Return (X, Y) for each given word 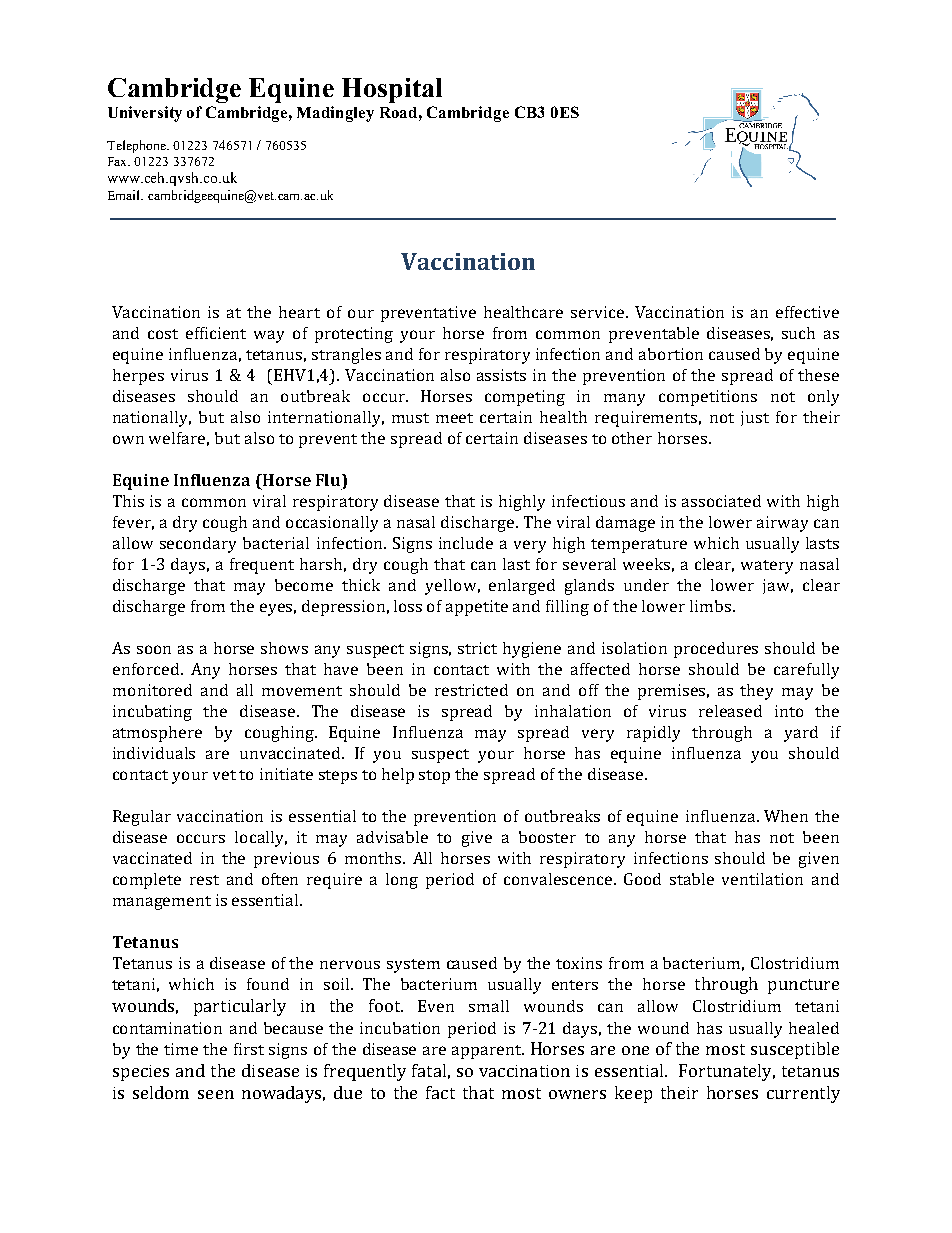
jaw (778, 586)
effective (807, 312)
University (145, 114)
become (304, 585)
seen (216, 1094)
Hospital (392, 90)
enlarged (522, 587)
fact (440, 1092)
